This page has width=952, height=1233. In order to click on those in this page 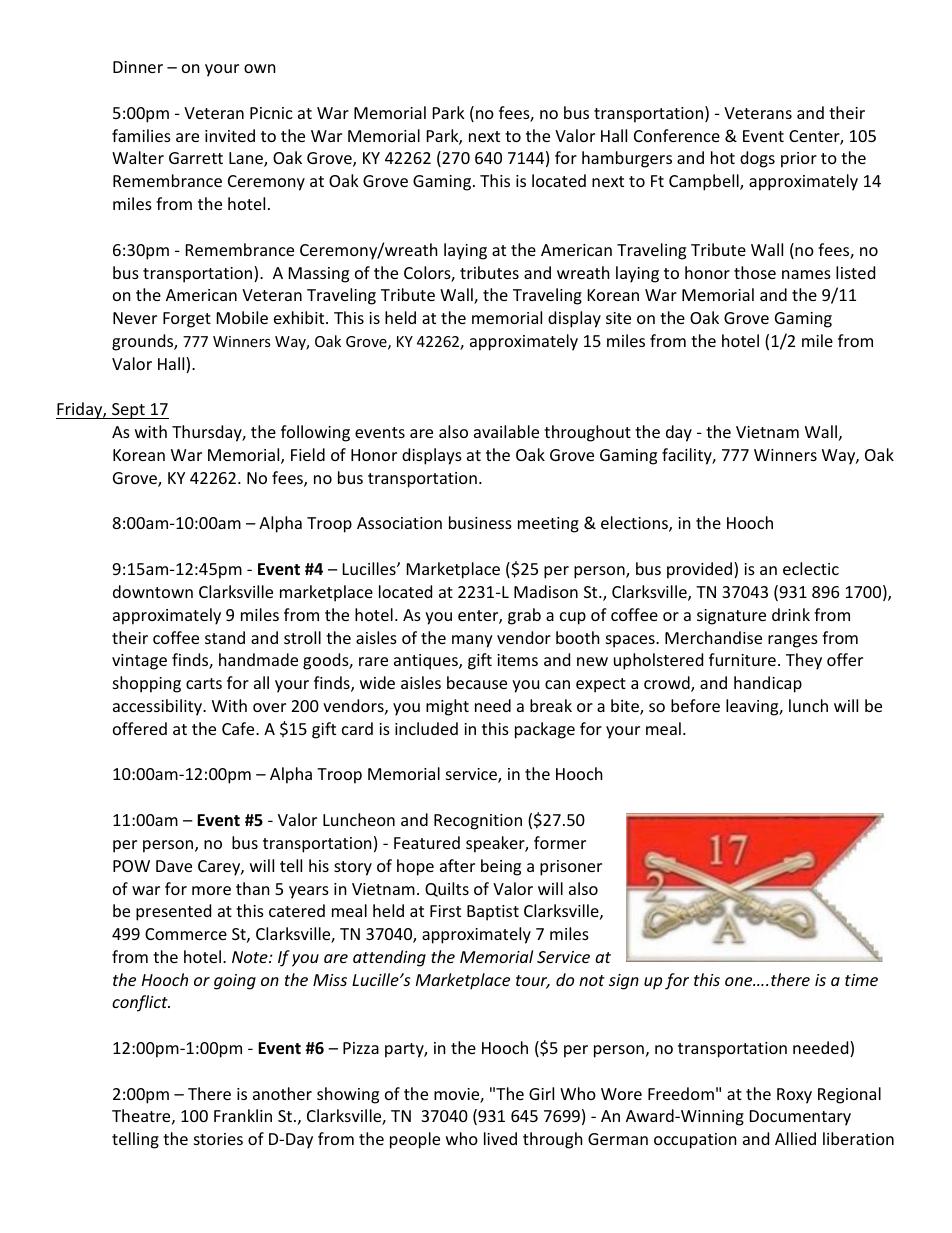, I will do `click(755, 272)`.
